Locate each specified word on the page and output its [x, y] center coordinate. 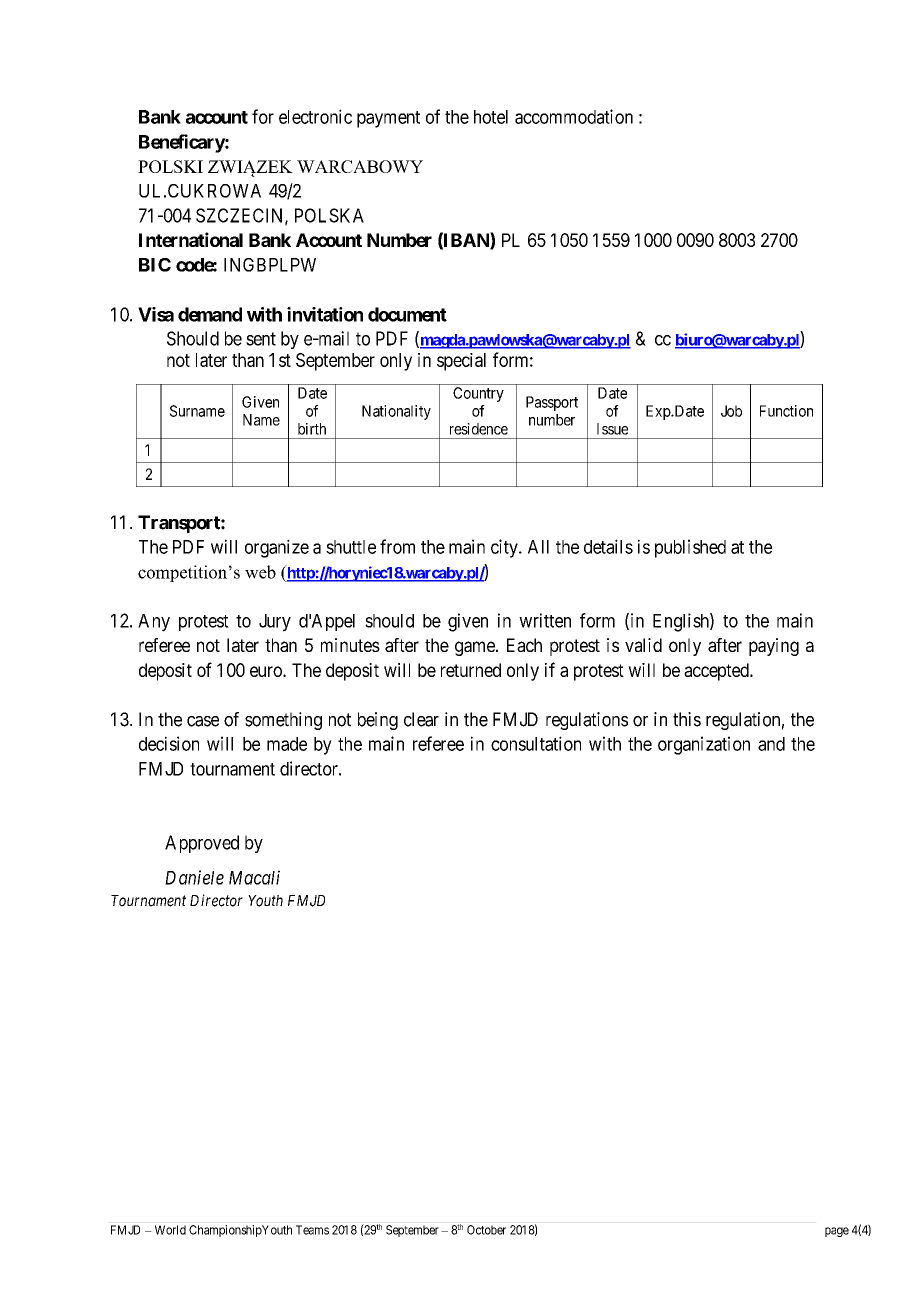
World [170, 1230]
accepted [717, 672]
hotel [491, 117]
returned [471, 670]
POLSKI [170, 166]
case [203, 721]
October [486, 1230]
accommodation [574, 116]
